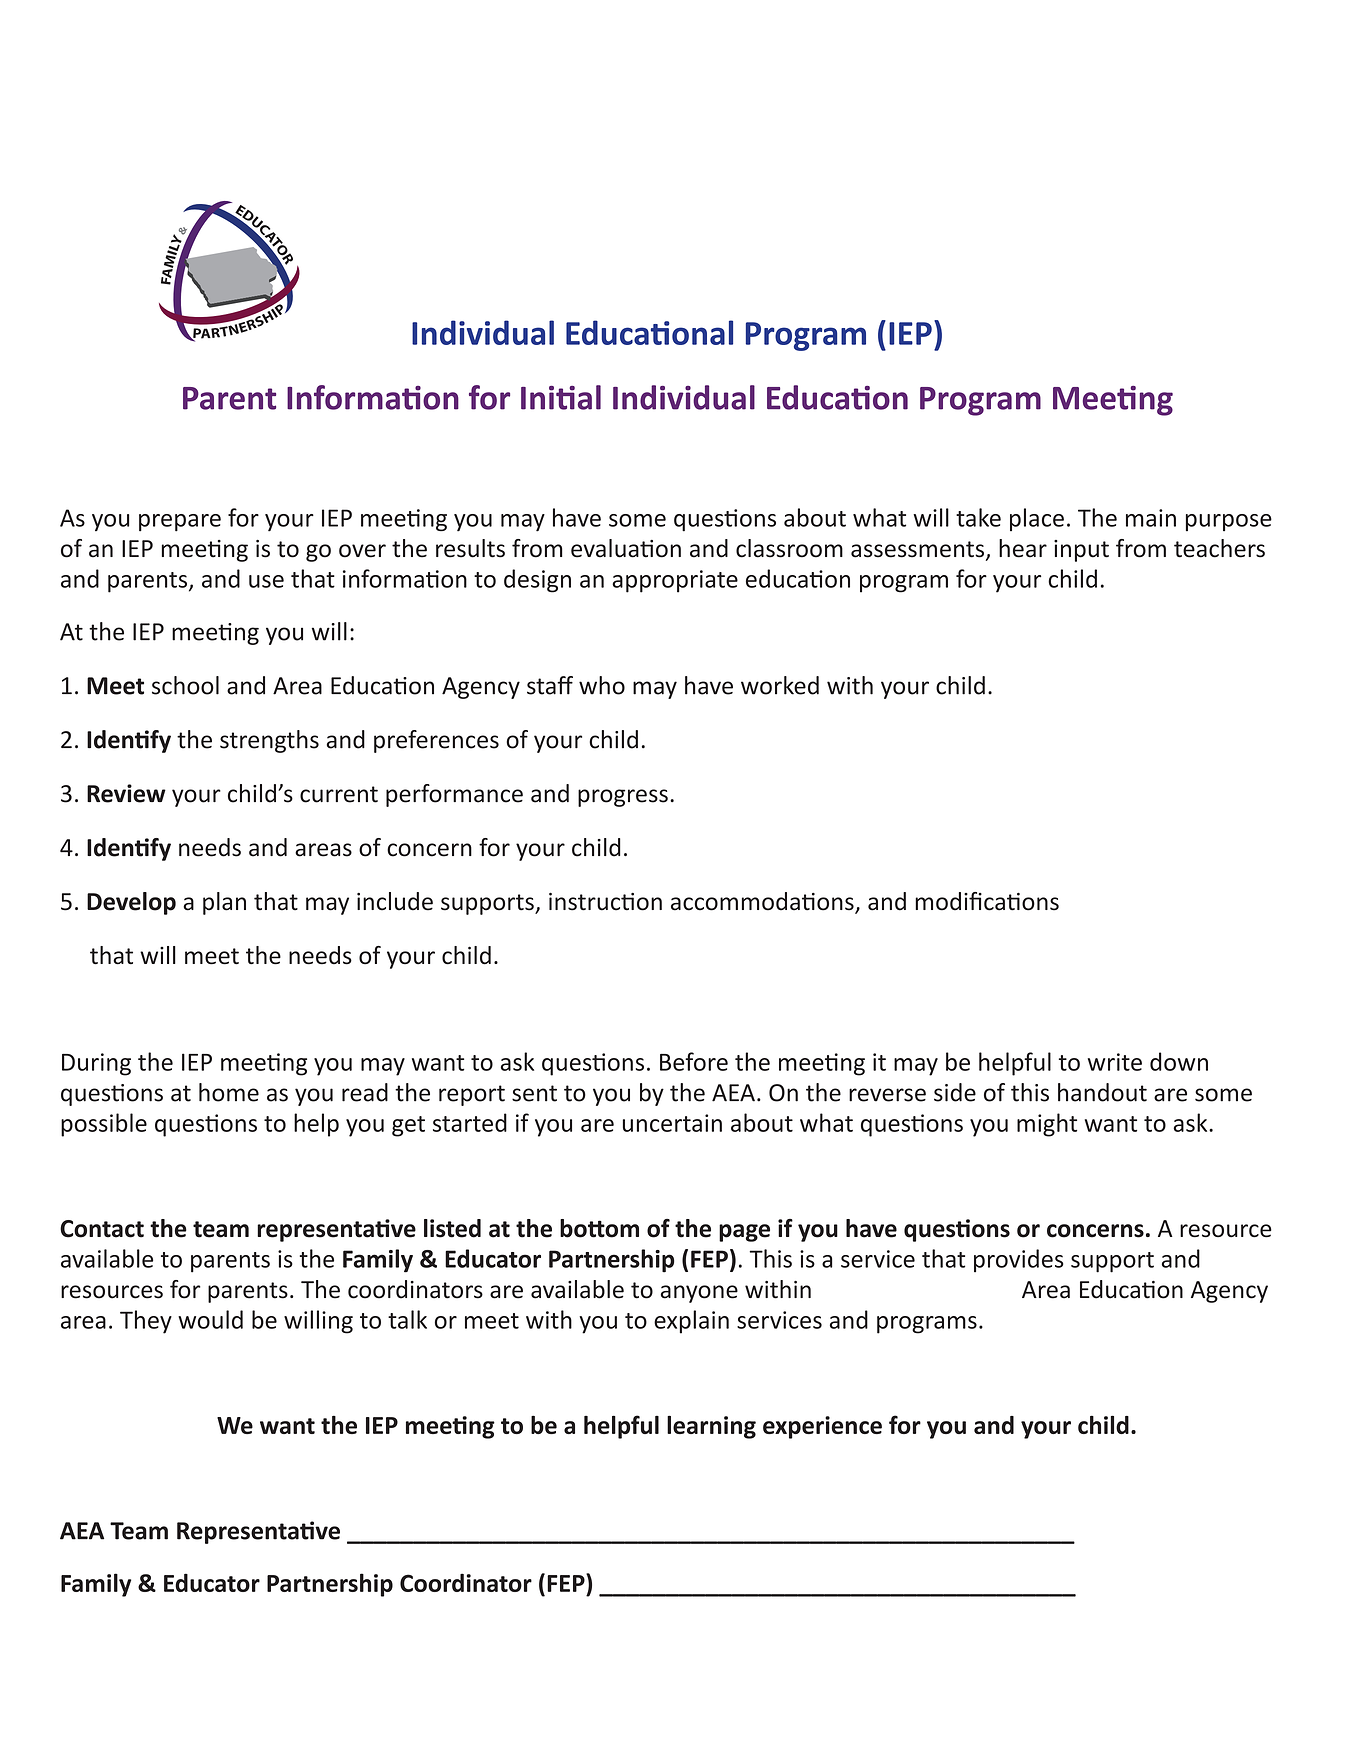  What do you see at coordinates (780, 685) in the image?
I see `worked` at bounding box center [780, 685].
